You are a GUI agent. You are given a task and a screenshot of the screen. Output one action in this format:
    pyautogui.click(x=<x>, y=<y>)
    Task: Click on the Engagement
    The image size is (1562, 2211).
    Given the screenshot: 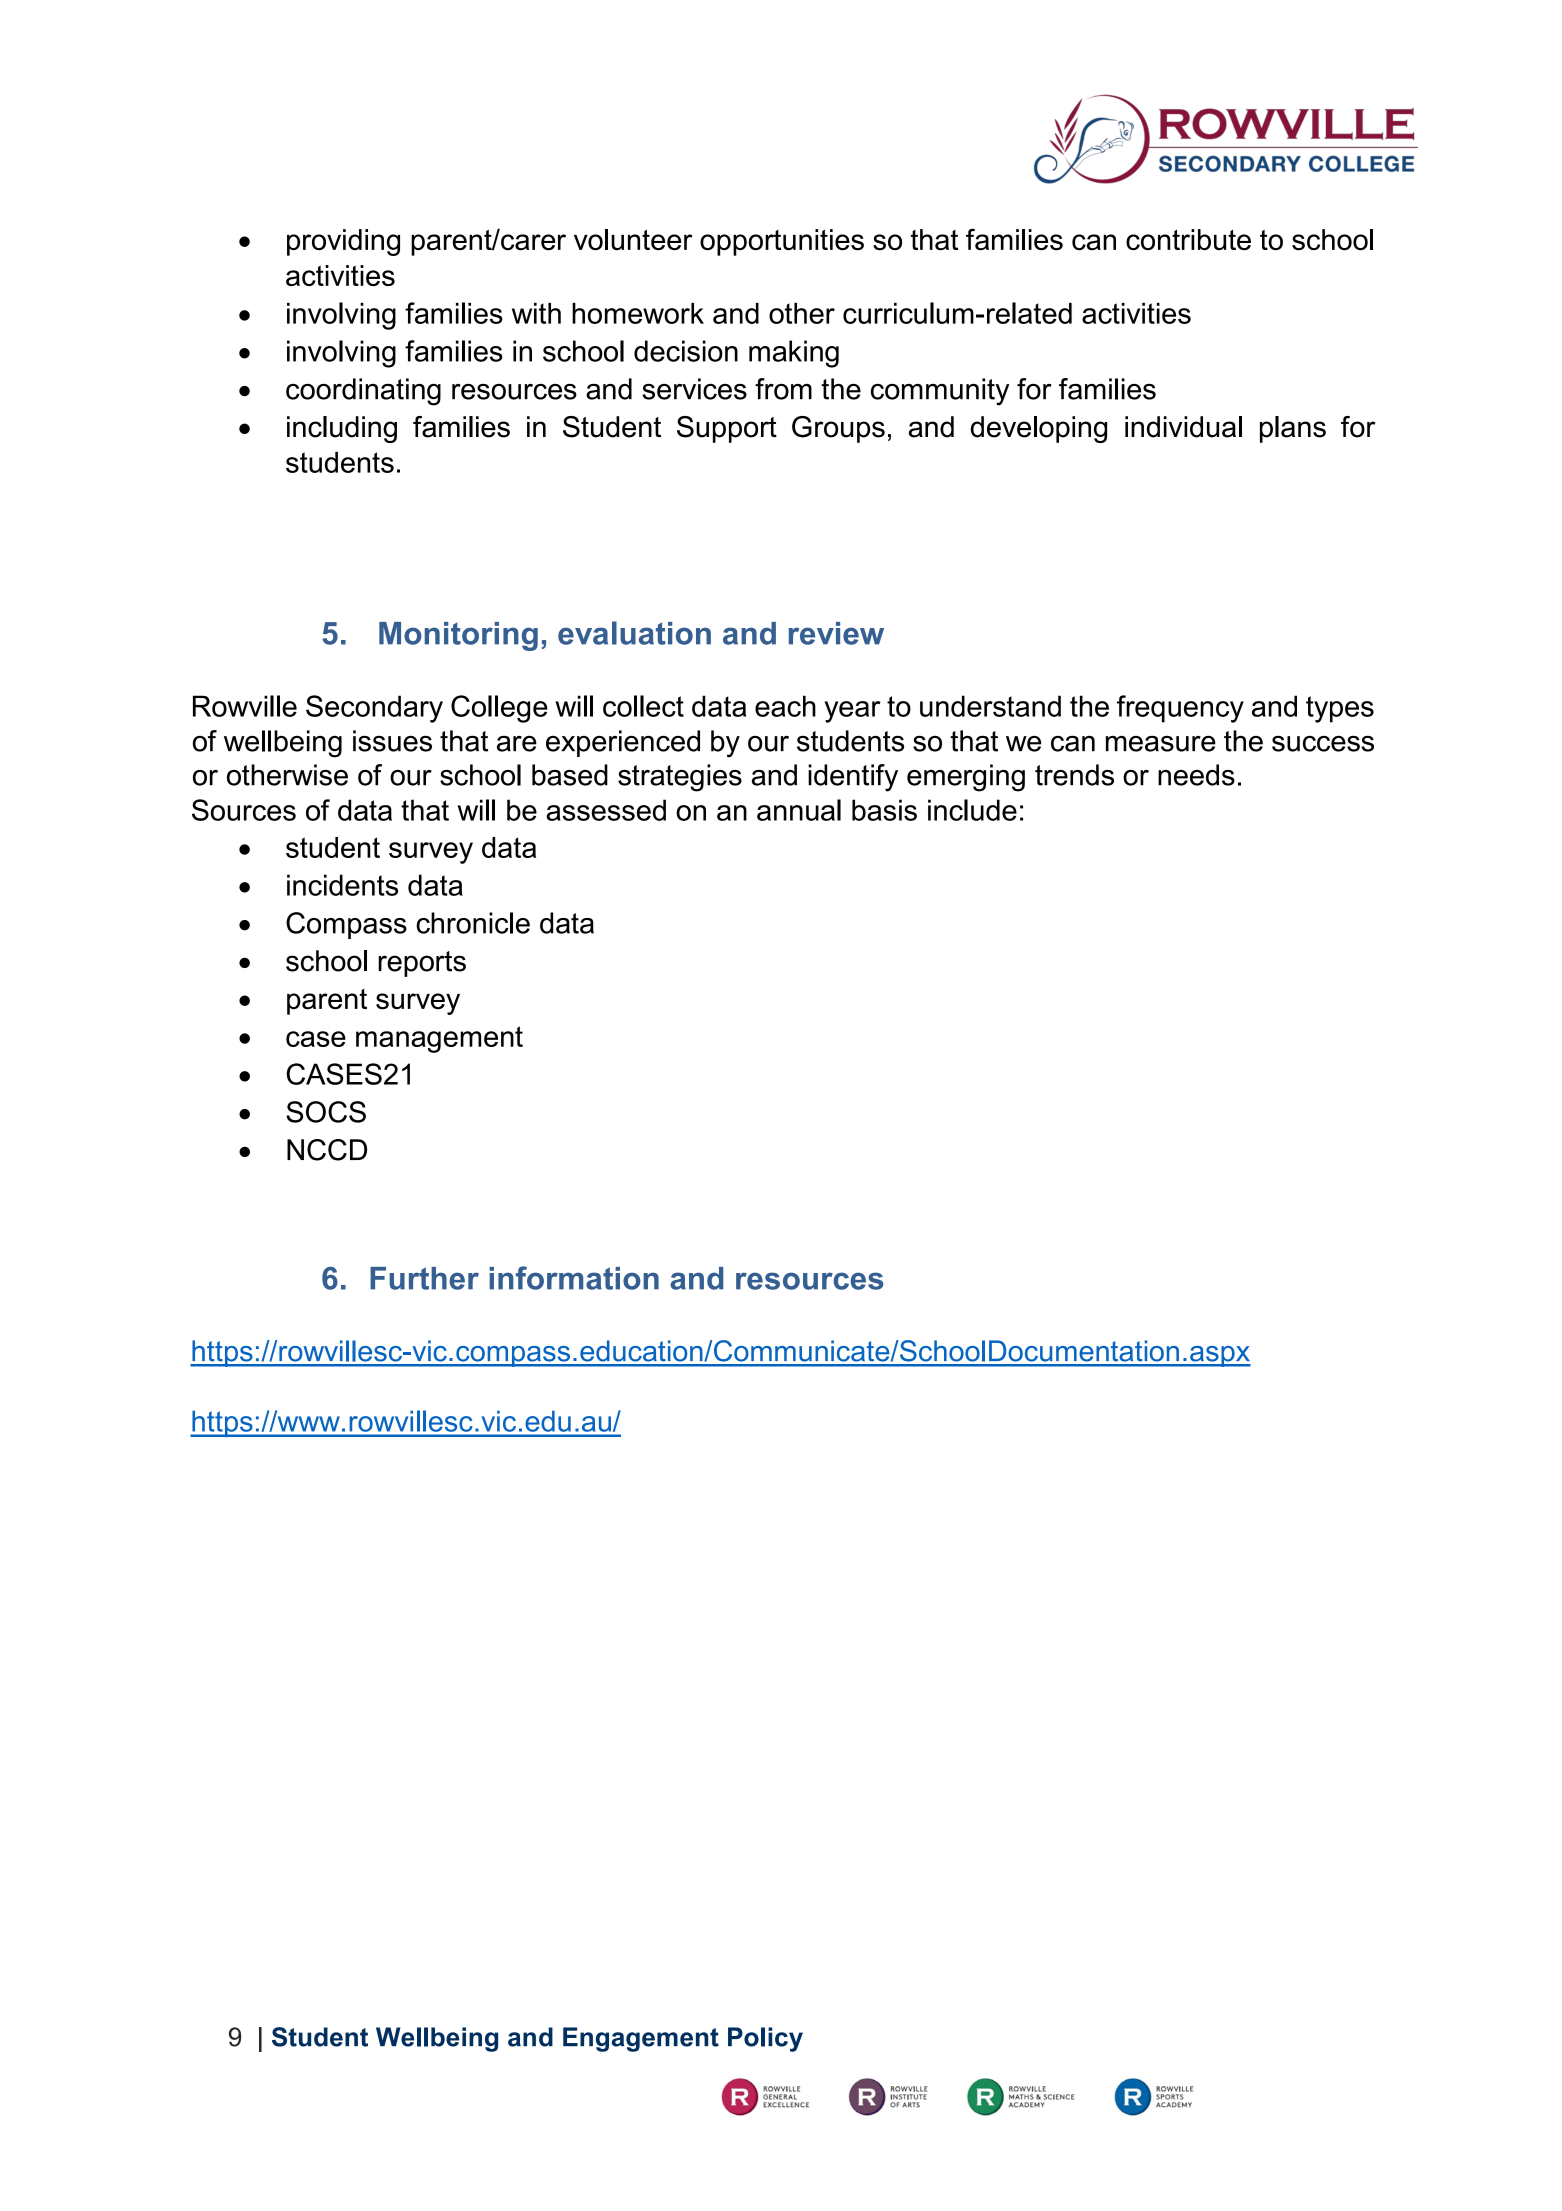 What is the action you would take?
    pyautogui.click(x=641, y=2039)
